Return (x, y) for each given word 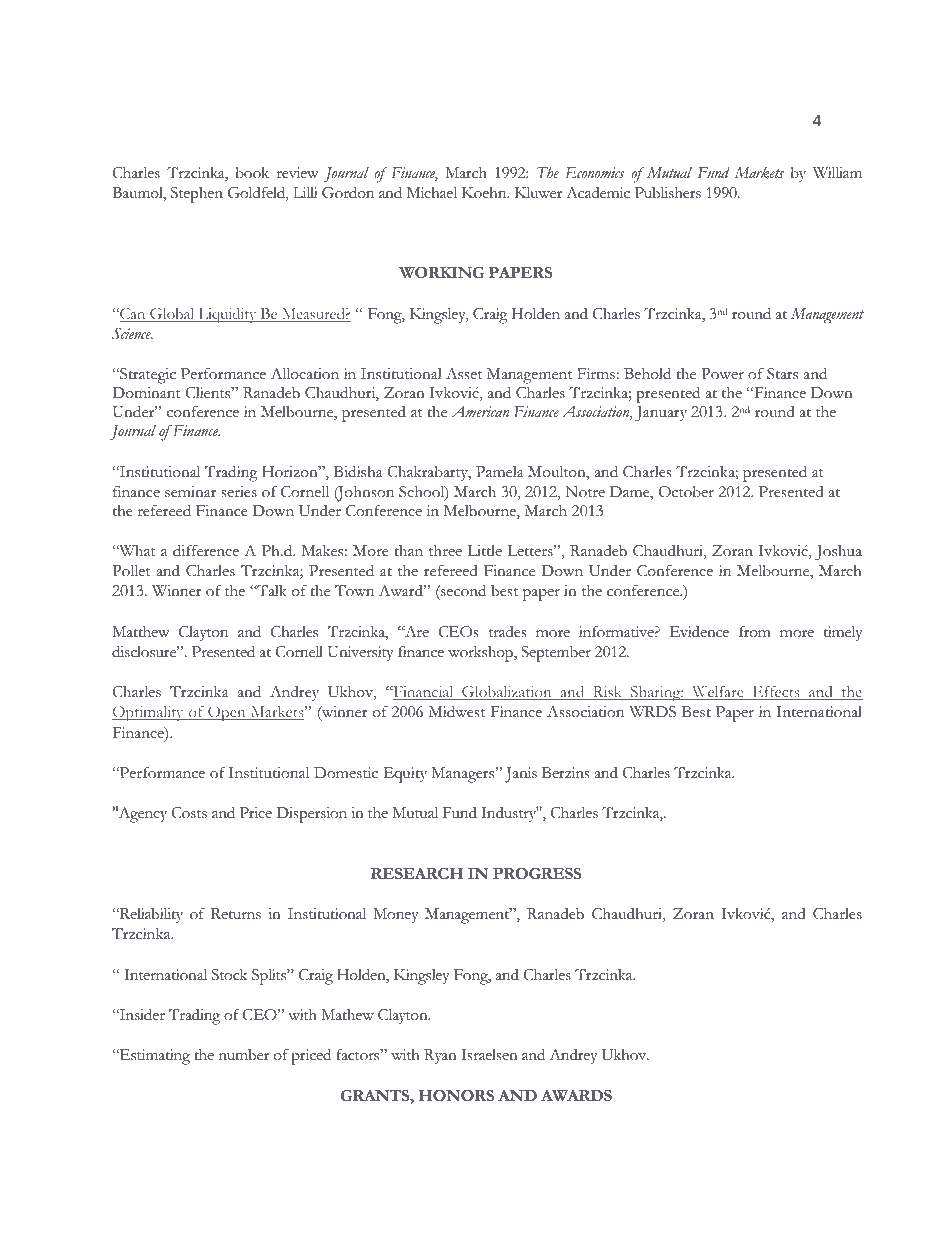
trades (508, 632)
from (755, 632)
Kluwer (538, 193)
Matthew (141, 631)
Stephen (197, 195)
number (244, 1055)
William (837, 172)
